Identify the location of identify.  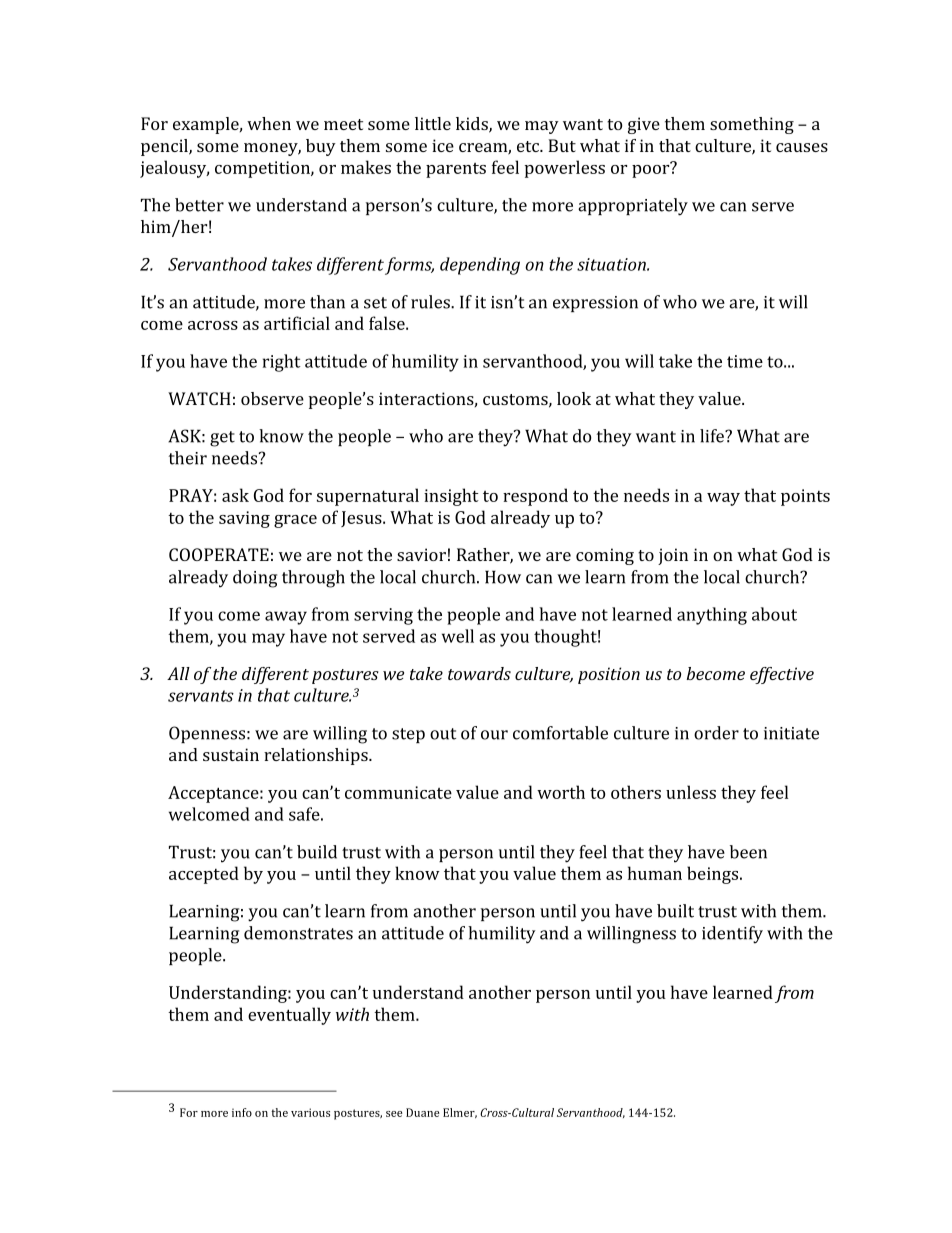
(732, 935).
